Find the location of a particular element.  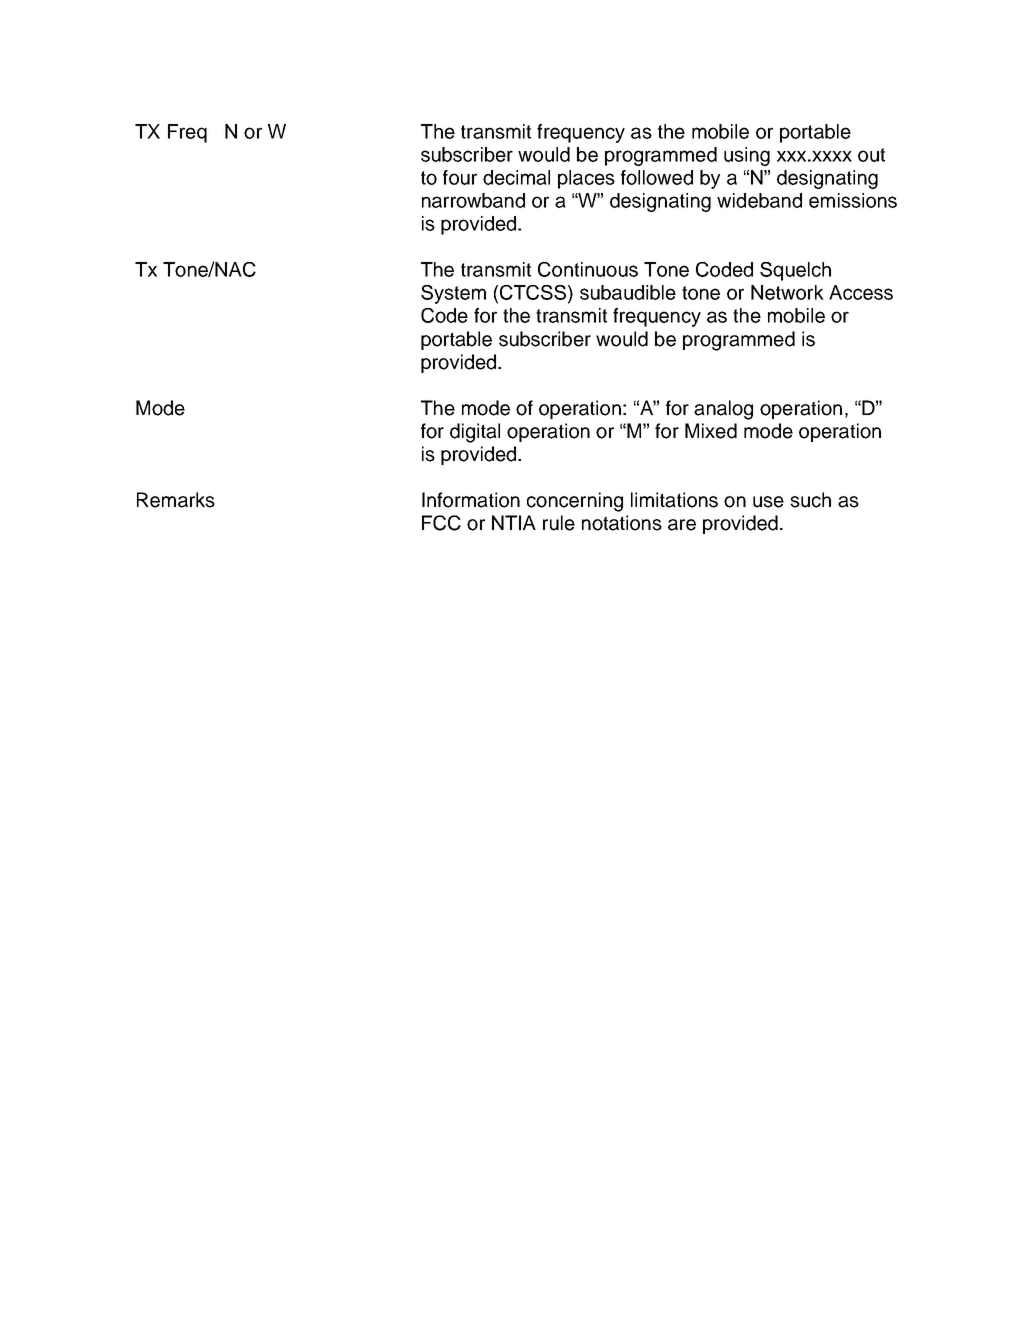

digital is located at coordinates (475, 433).
